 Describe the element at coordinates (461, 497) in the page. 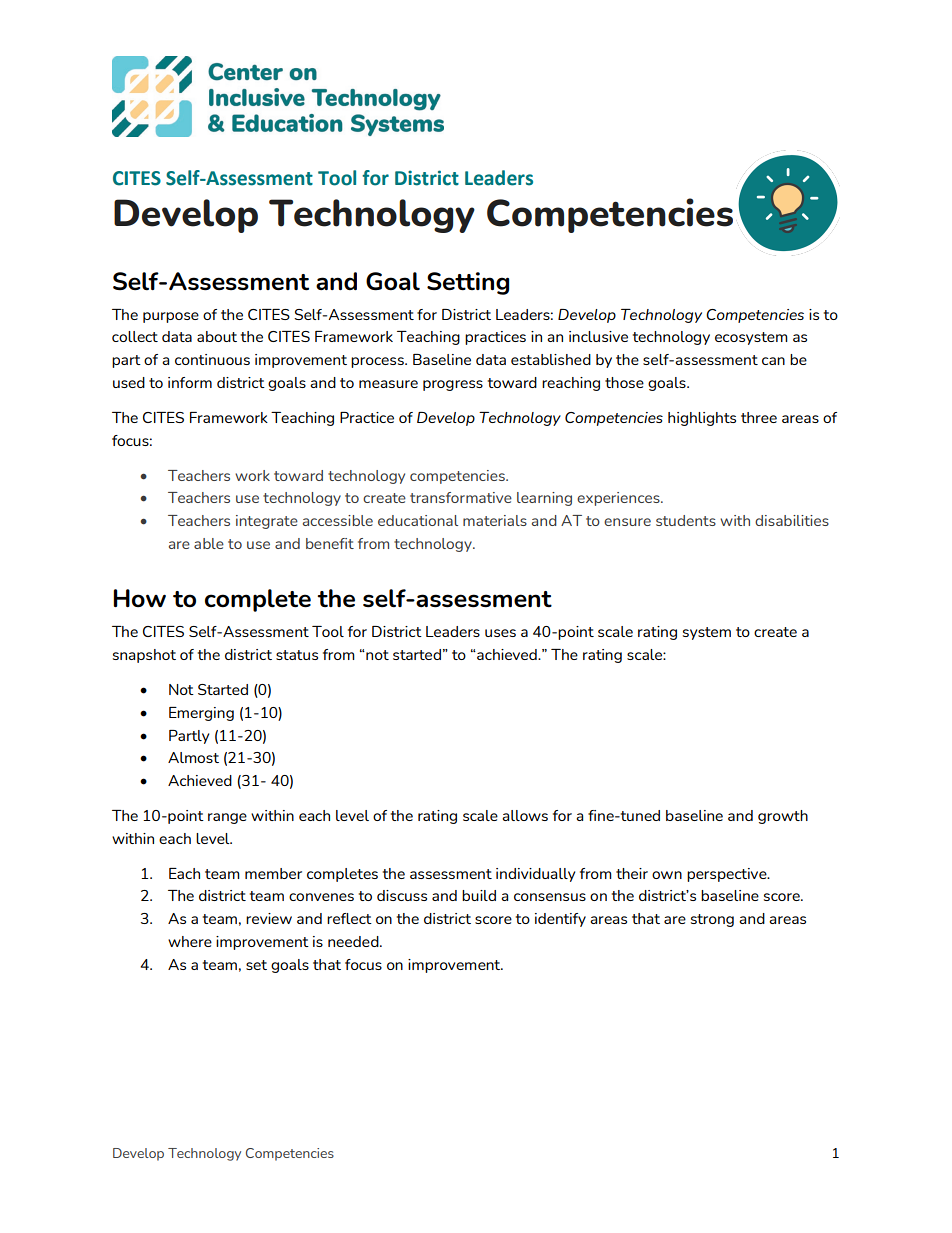

I see `transformative` at that location.
